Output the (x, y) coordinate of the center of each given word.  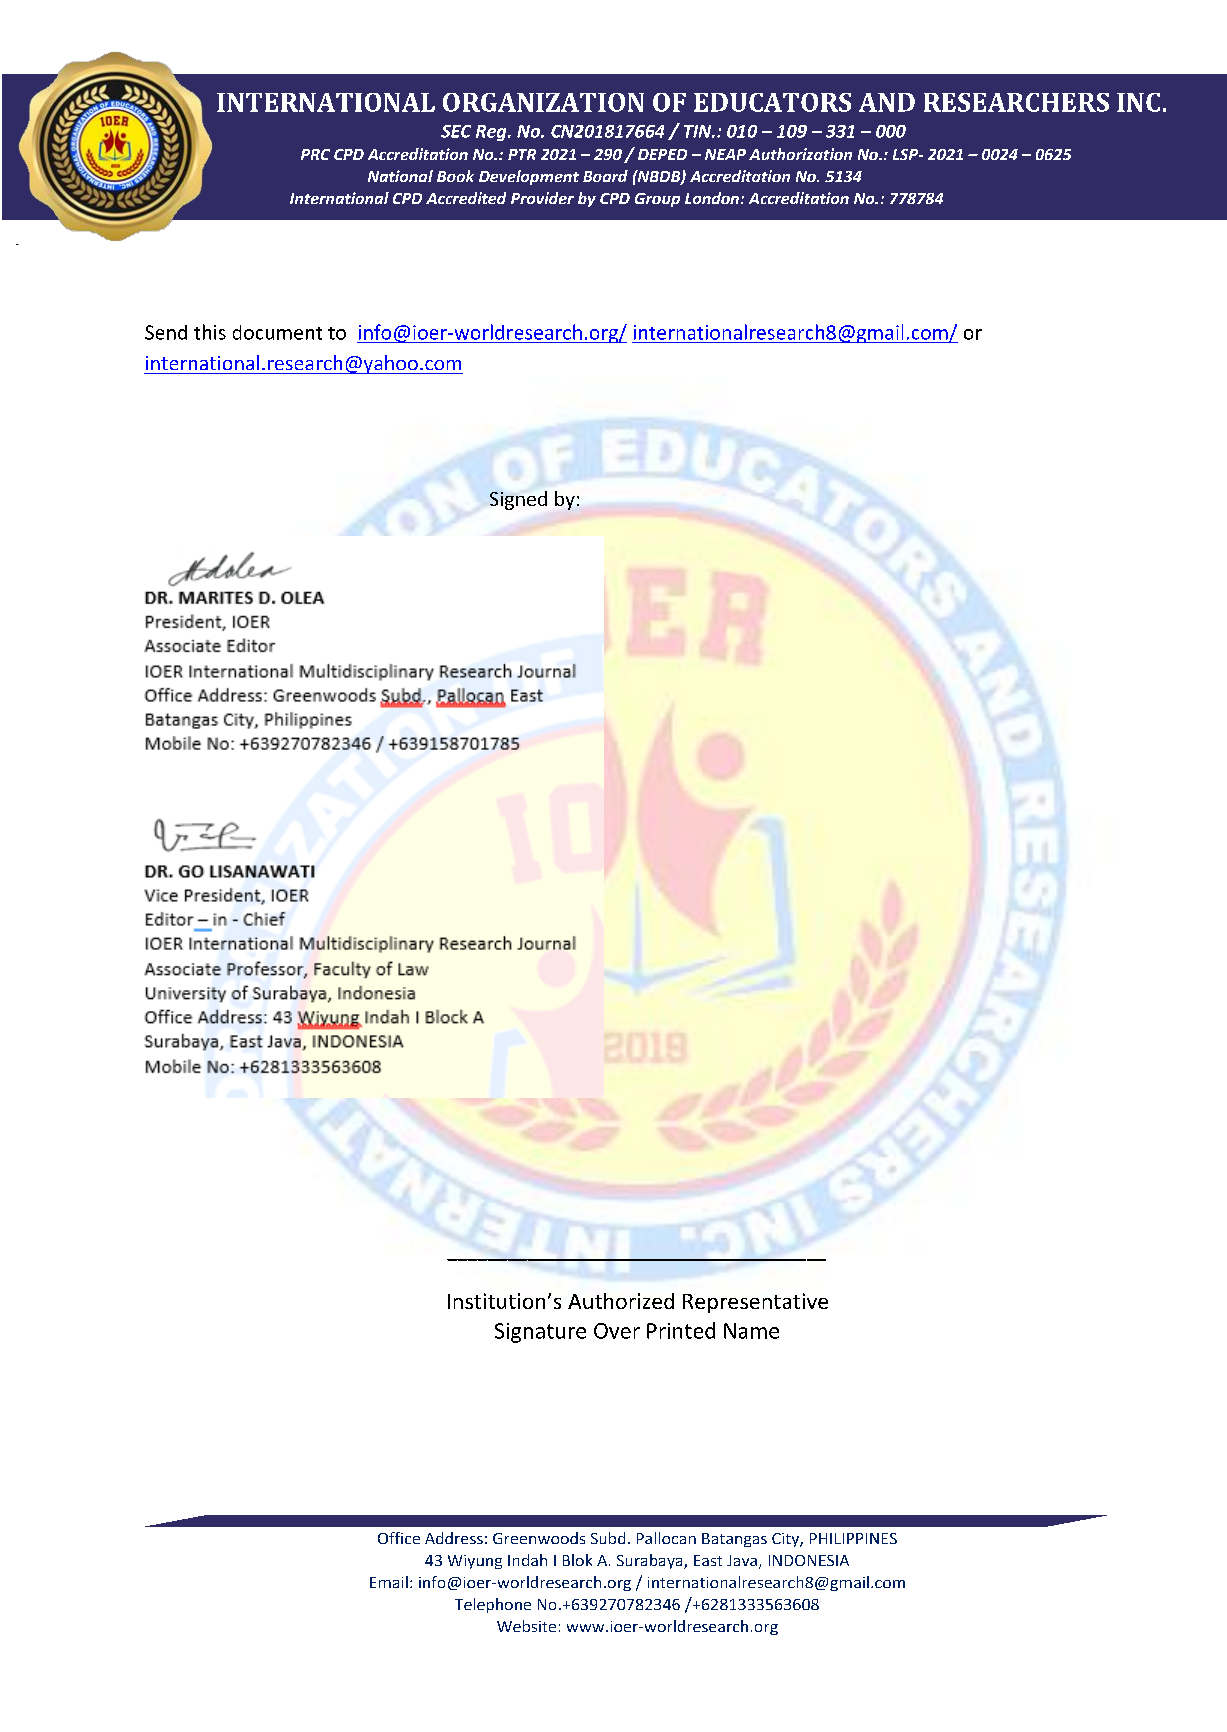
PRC (315, 154)
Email (389, 1582)
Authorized (621, 1301)
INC (1138, 102)
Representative (755, 1303)
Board (605, 176)
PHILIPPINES (853, 1538)
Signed (518, 500)
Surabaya (651, 1561)
